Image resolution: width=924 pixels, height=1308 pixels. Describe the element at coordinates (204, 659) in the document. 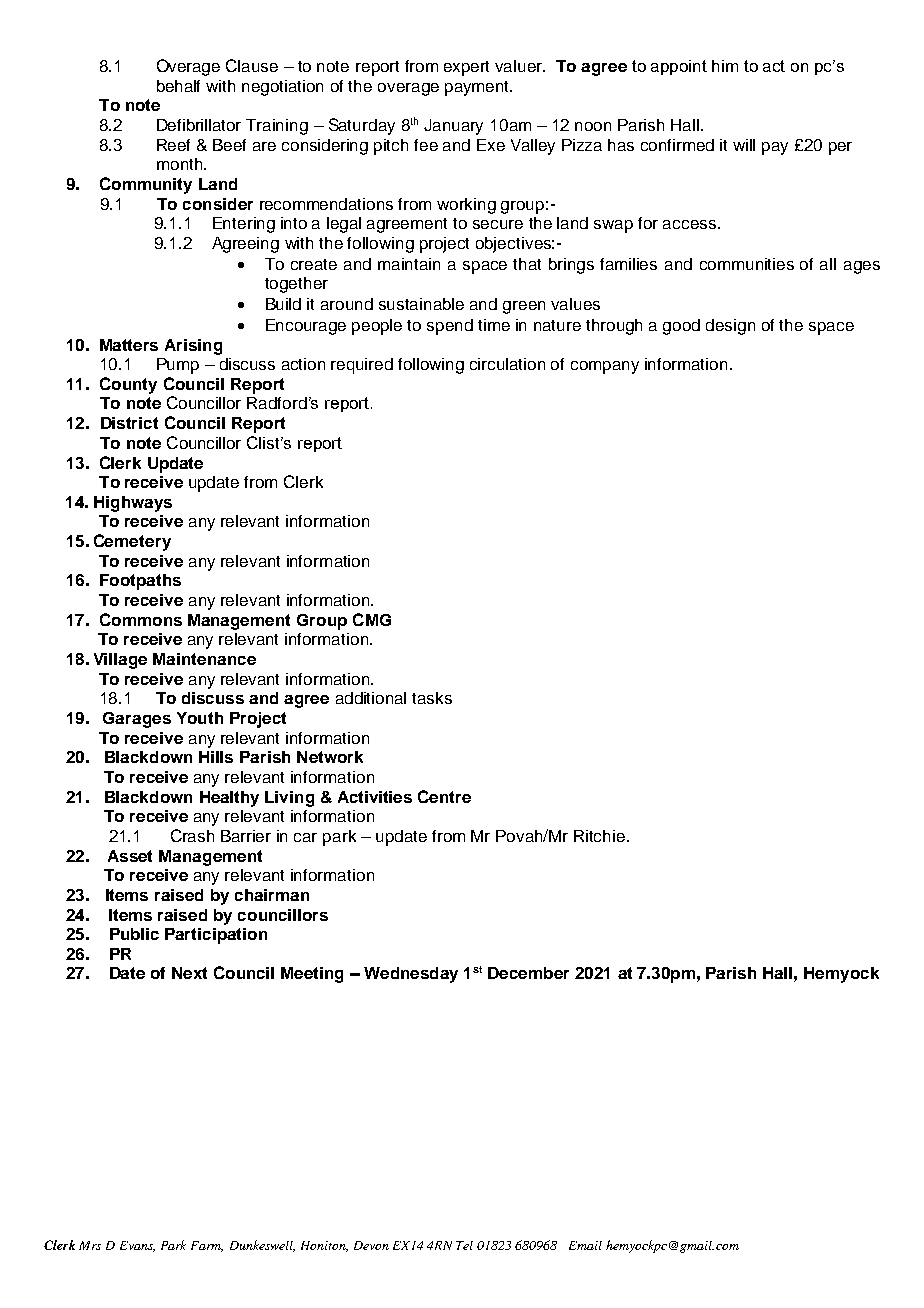

I see `Maintenance` at that location.
